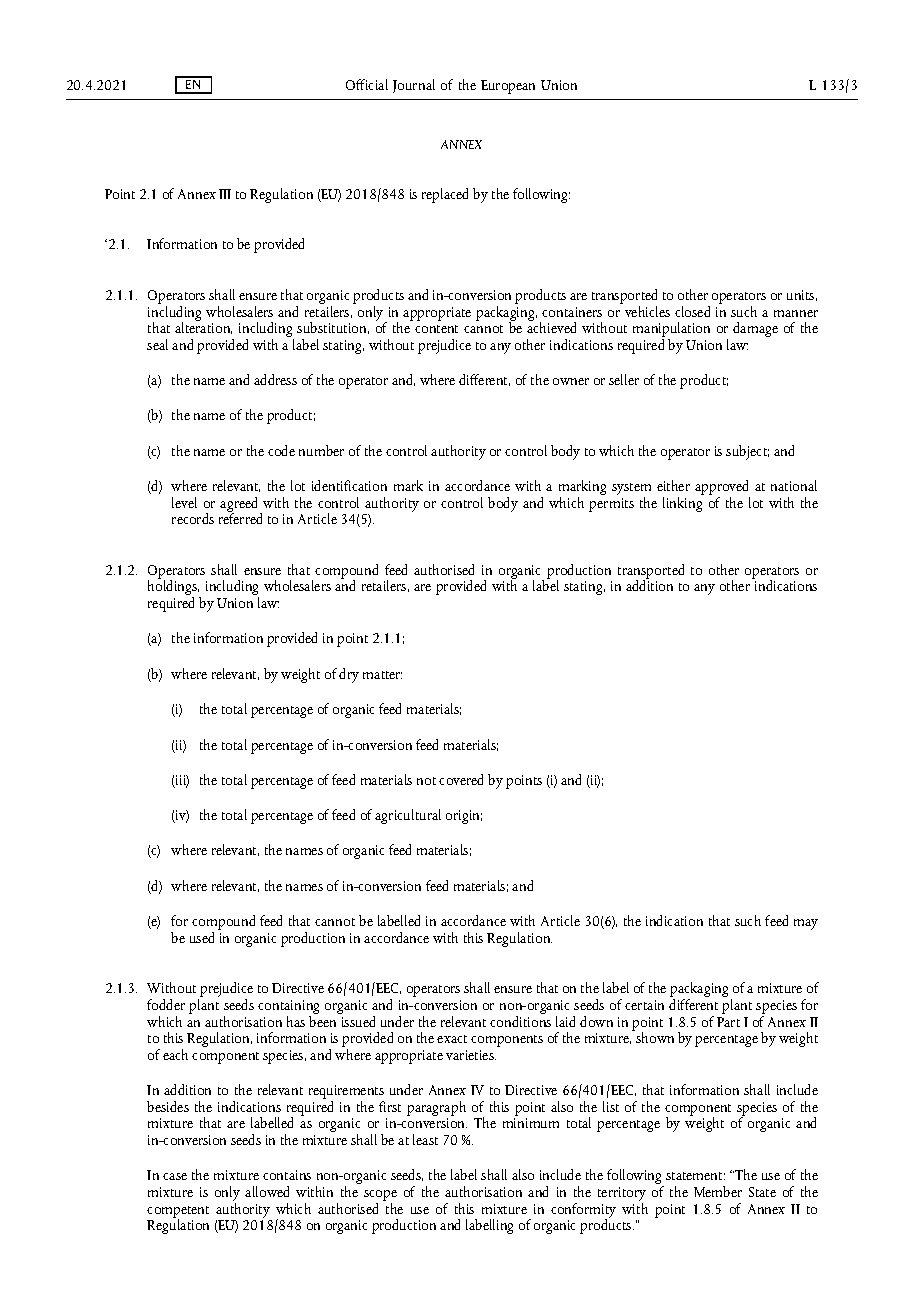 The width and height of the screenshot is (924, 1308). What do you see at coordinates (425, 1139) in the screenshot?
I see `least` at bounding box center [425, 1139].
